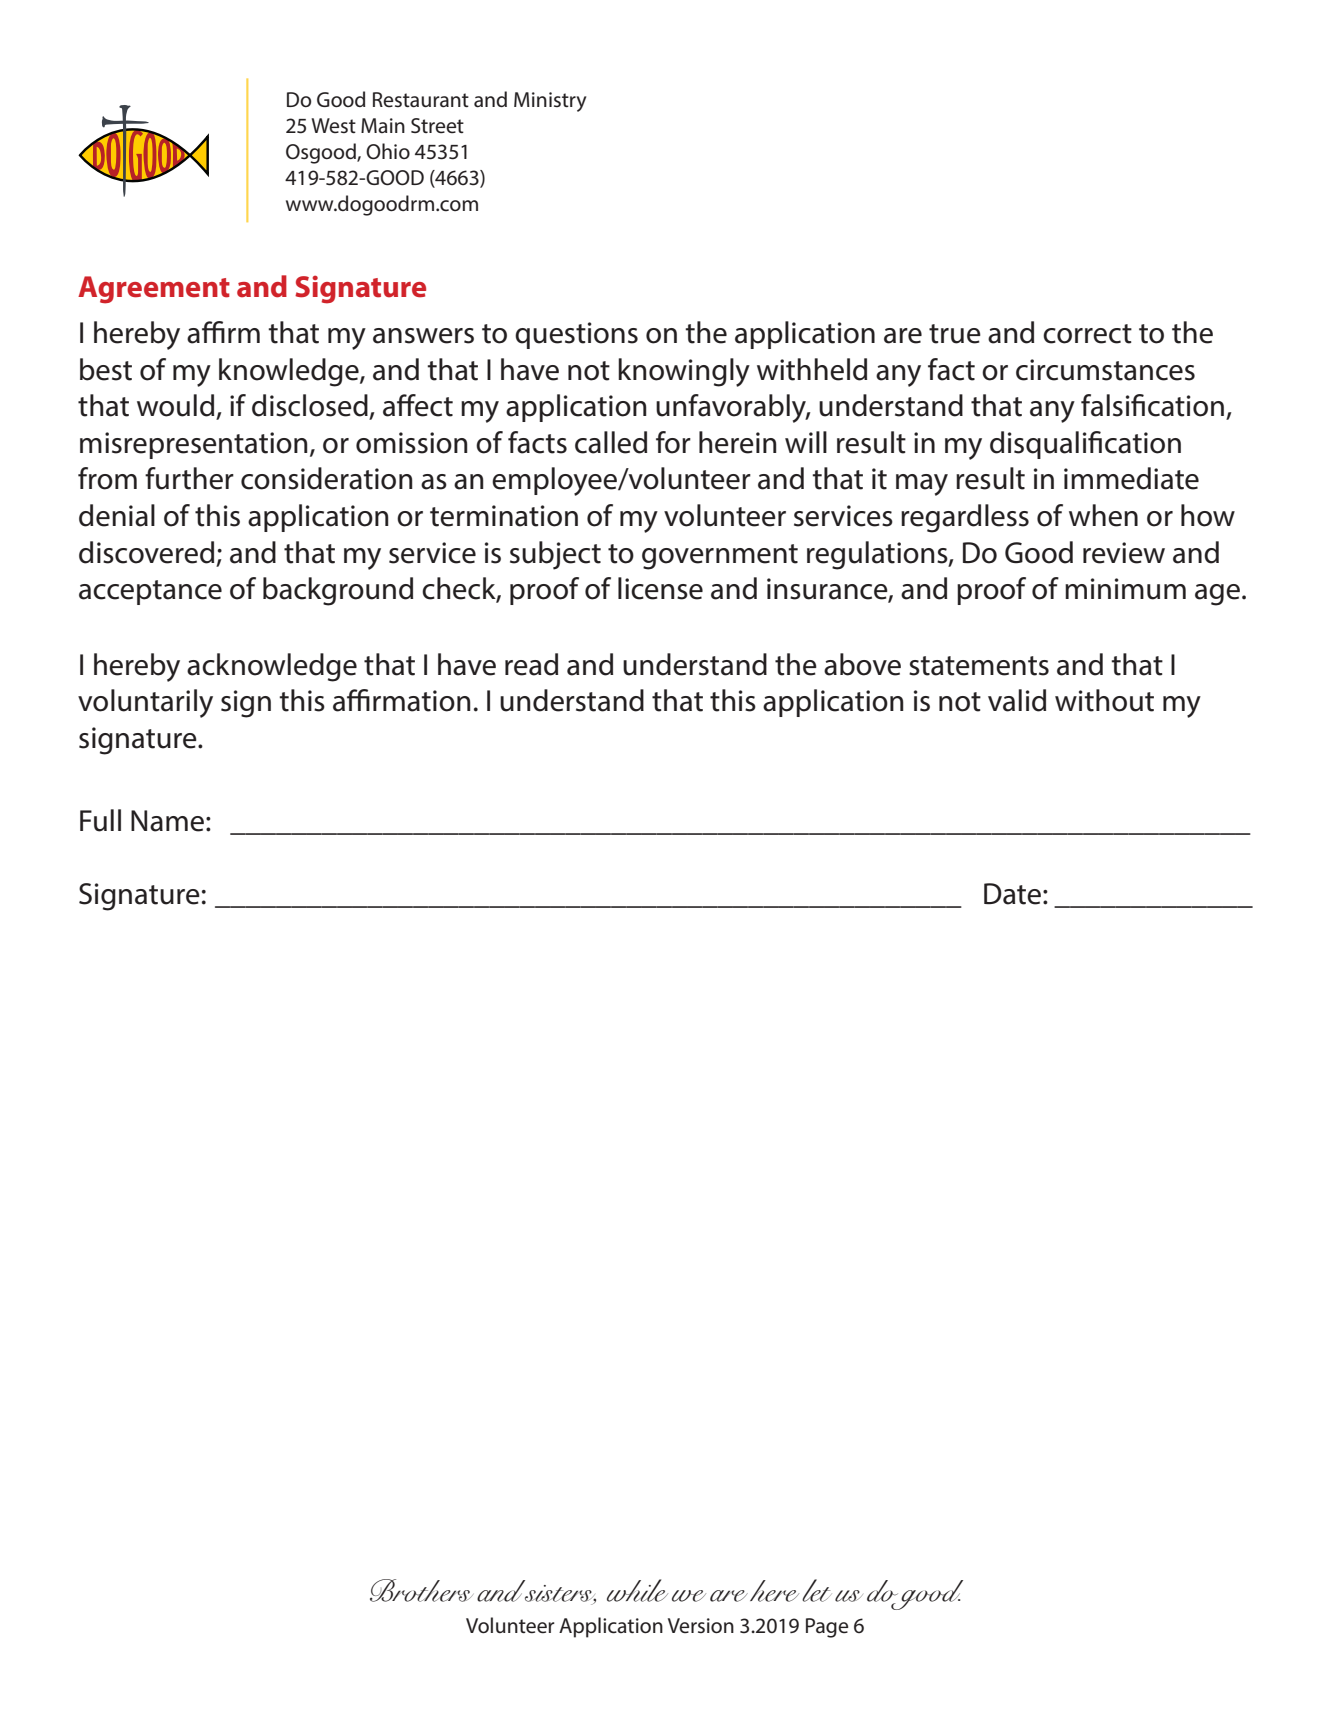 The image size is (1331, 1723). Describe the element at coordinates (1012, 894) in the screenshot. I see `Date` at that location.
